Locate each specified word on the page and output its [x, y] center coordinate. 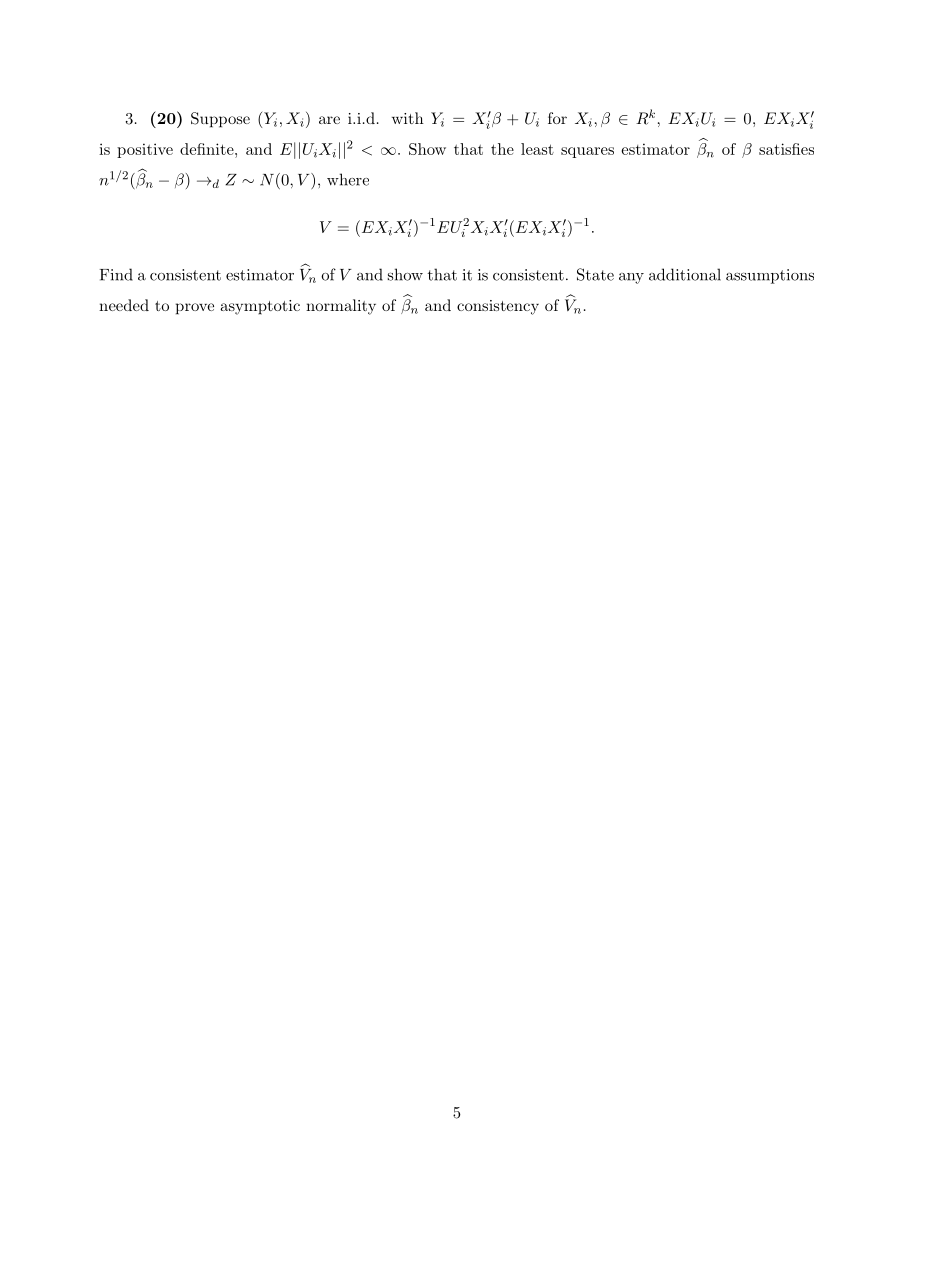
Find [116, 274]
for [557, 118]
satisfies [786, 149]
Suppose [220, 120]
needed [124, 305]
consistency [498, 307]
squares [587, 152]
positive [145, 150]
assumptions [770, 276]
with [408, 118]
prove [195, 309]
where [348, 179]
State [595, 274]
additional [685, 274]
